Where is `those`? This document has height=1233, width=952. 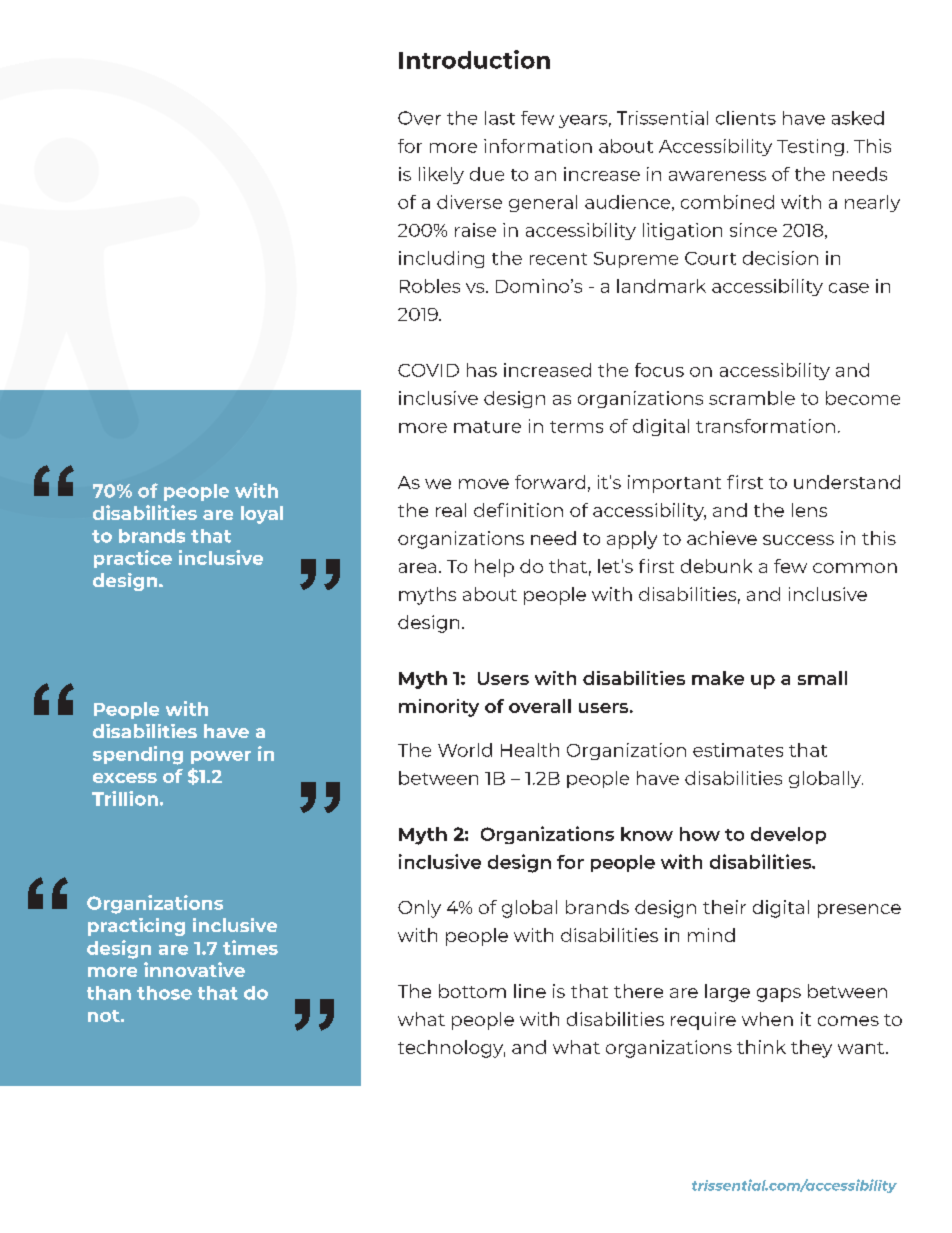 those is located at coordinates (164, 993).
